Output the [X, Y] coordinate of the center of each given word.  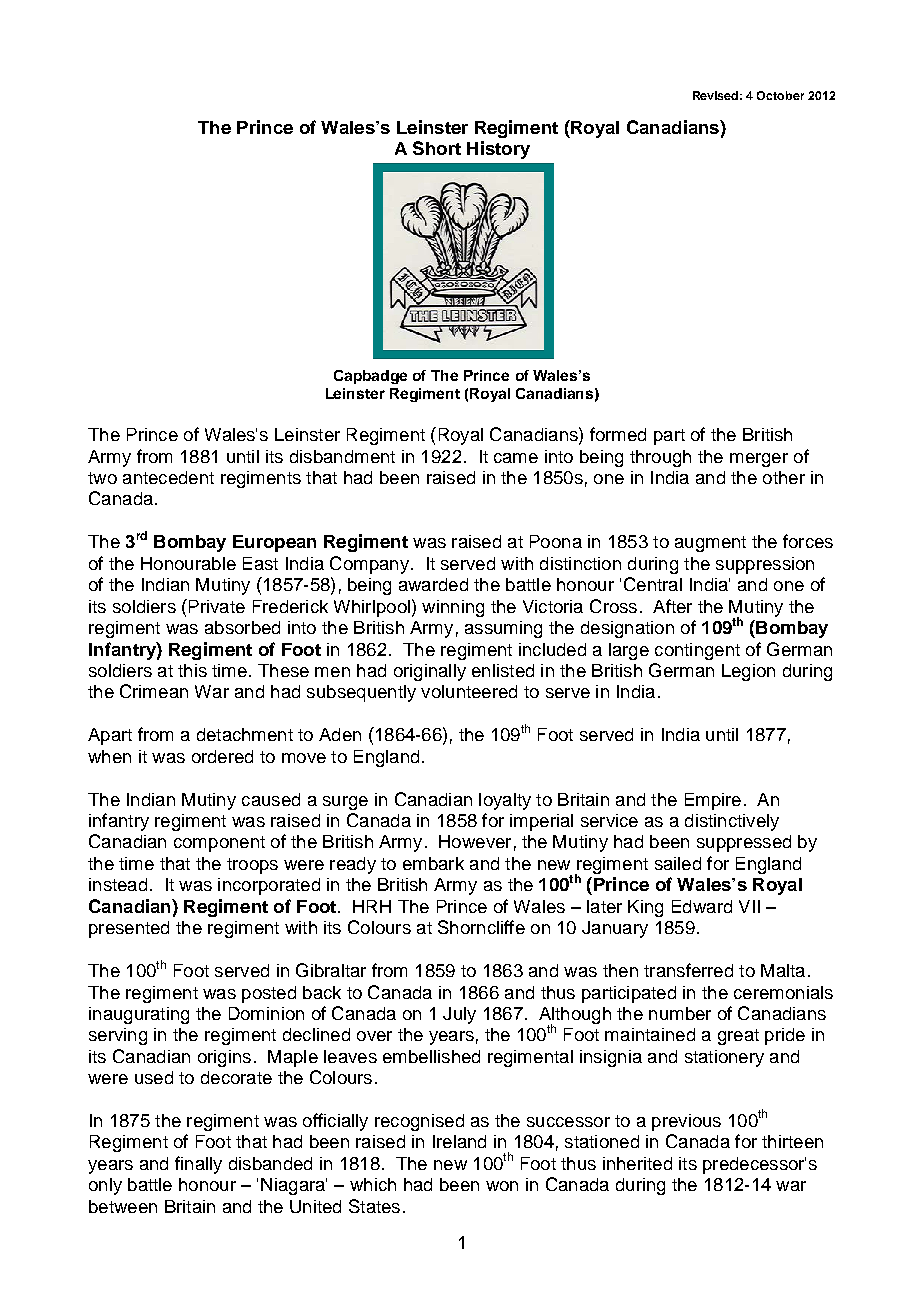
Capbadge [370, 377]
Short [437, 148]
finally [198, 1165]
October [780, 95]
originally [430, 672]
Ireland [459, 1141]
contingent [697, 651]
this [192, 670]
